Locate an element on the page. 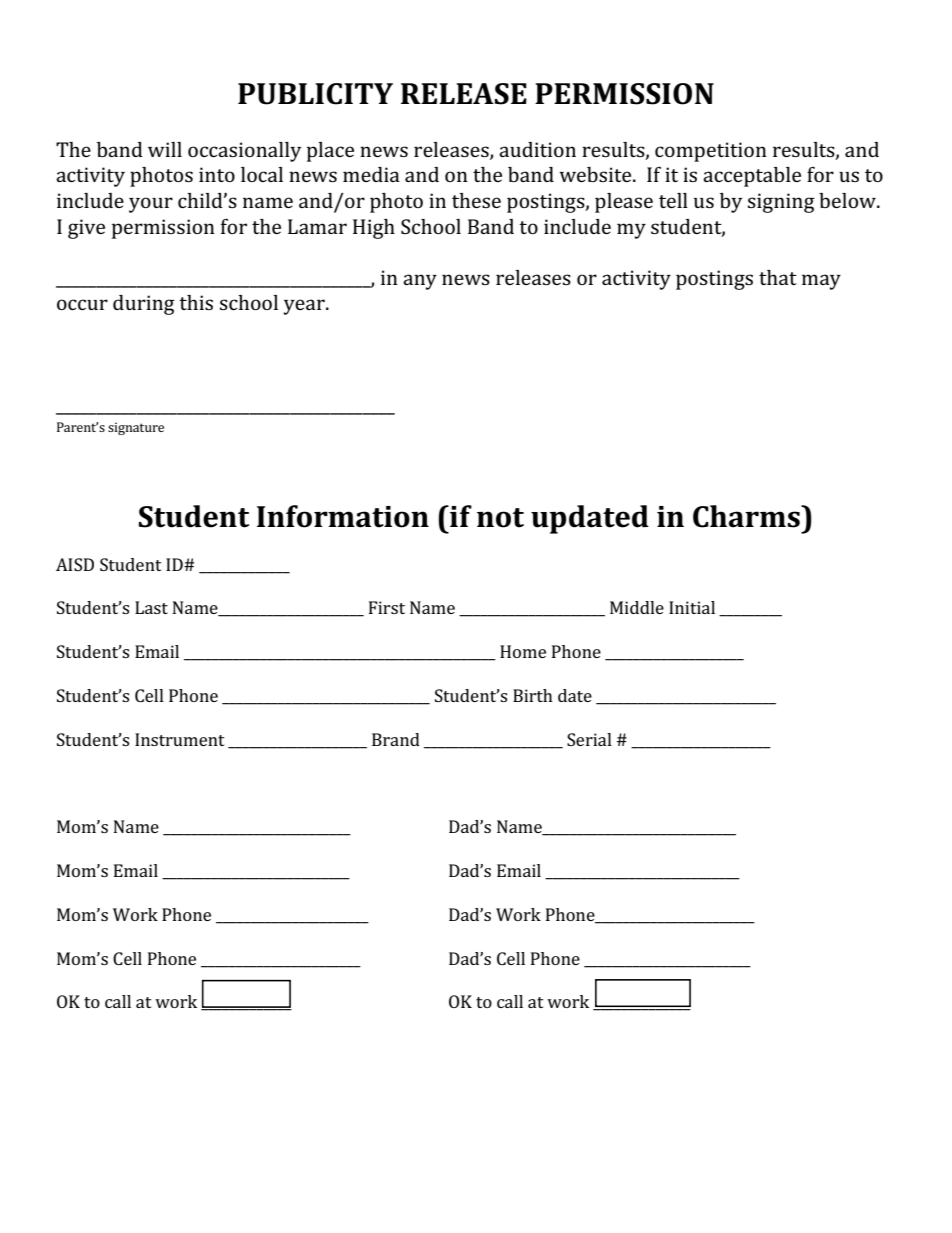 The width and height of the page is (952, 1233). will is located at coordinates (165, 149).
